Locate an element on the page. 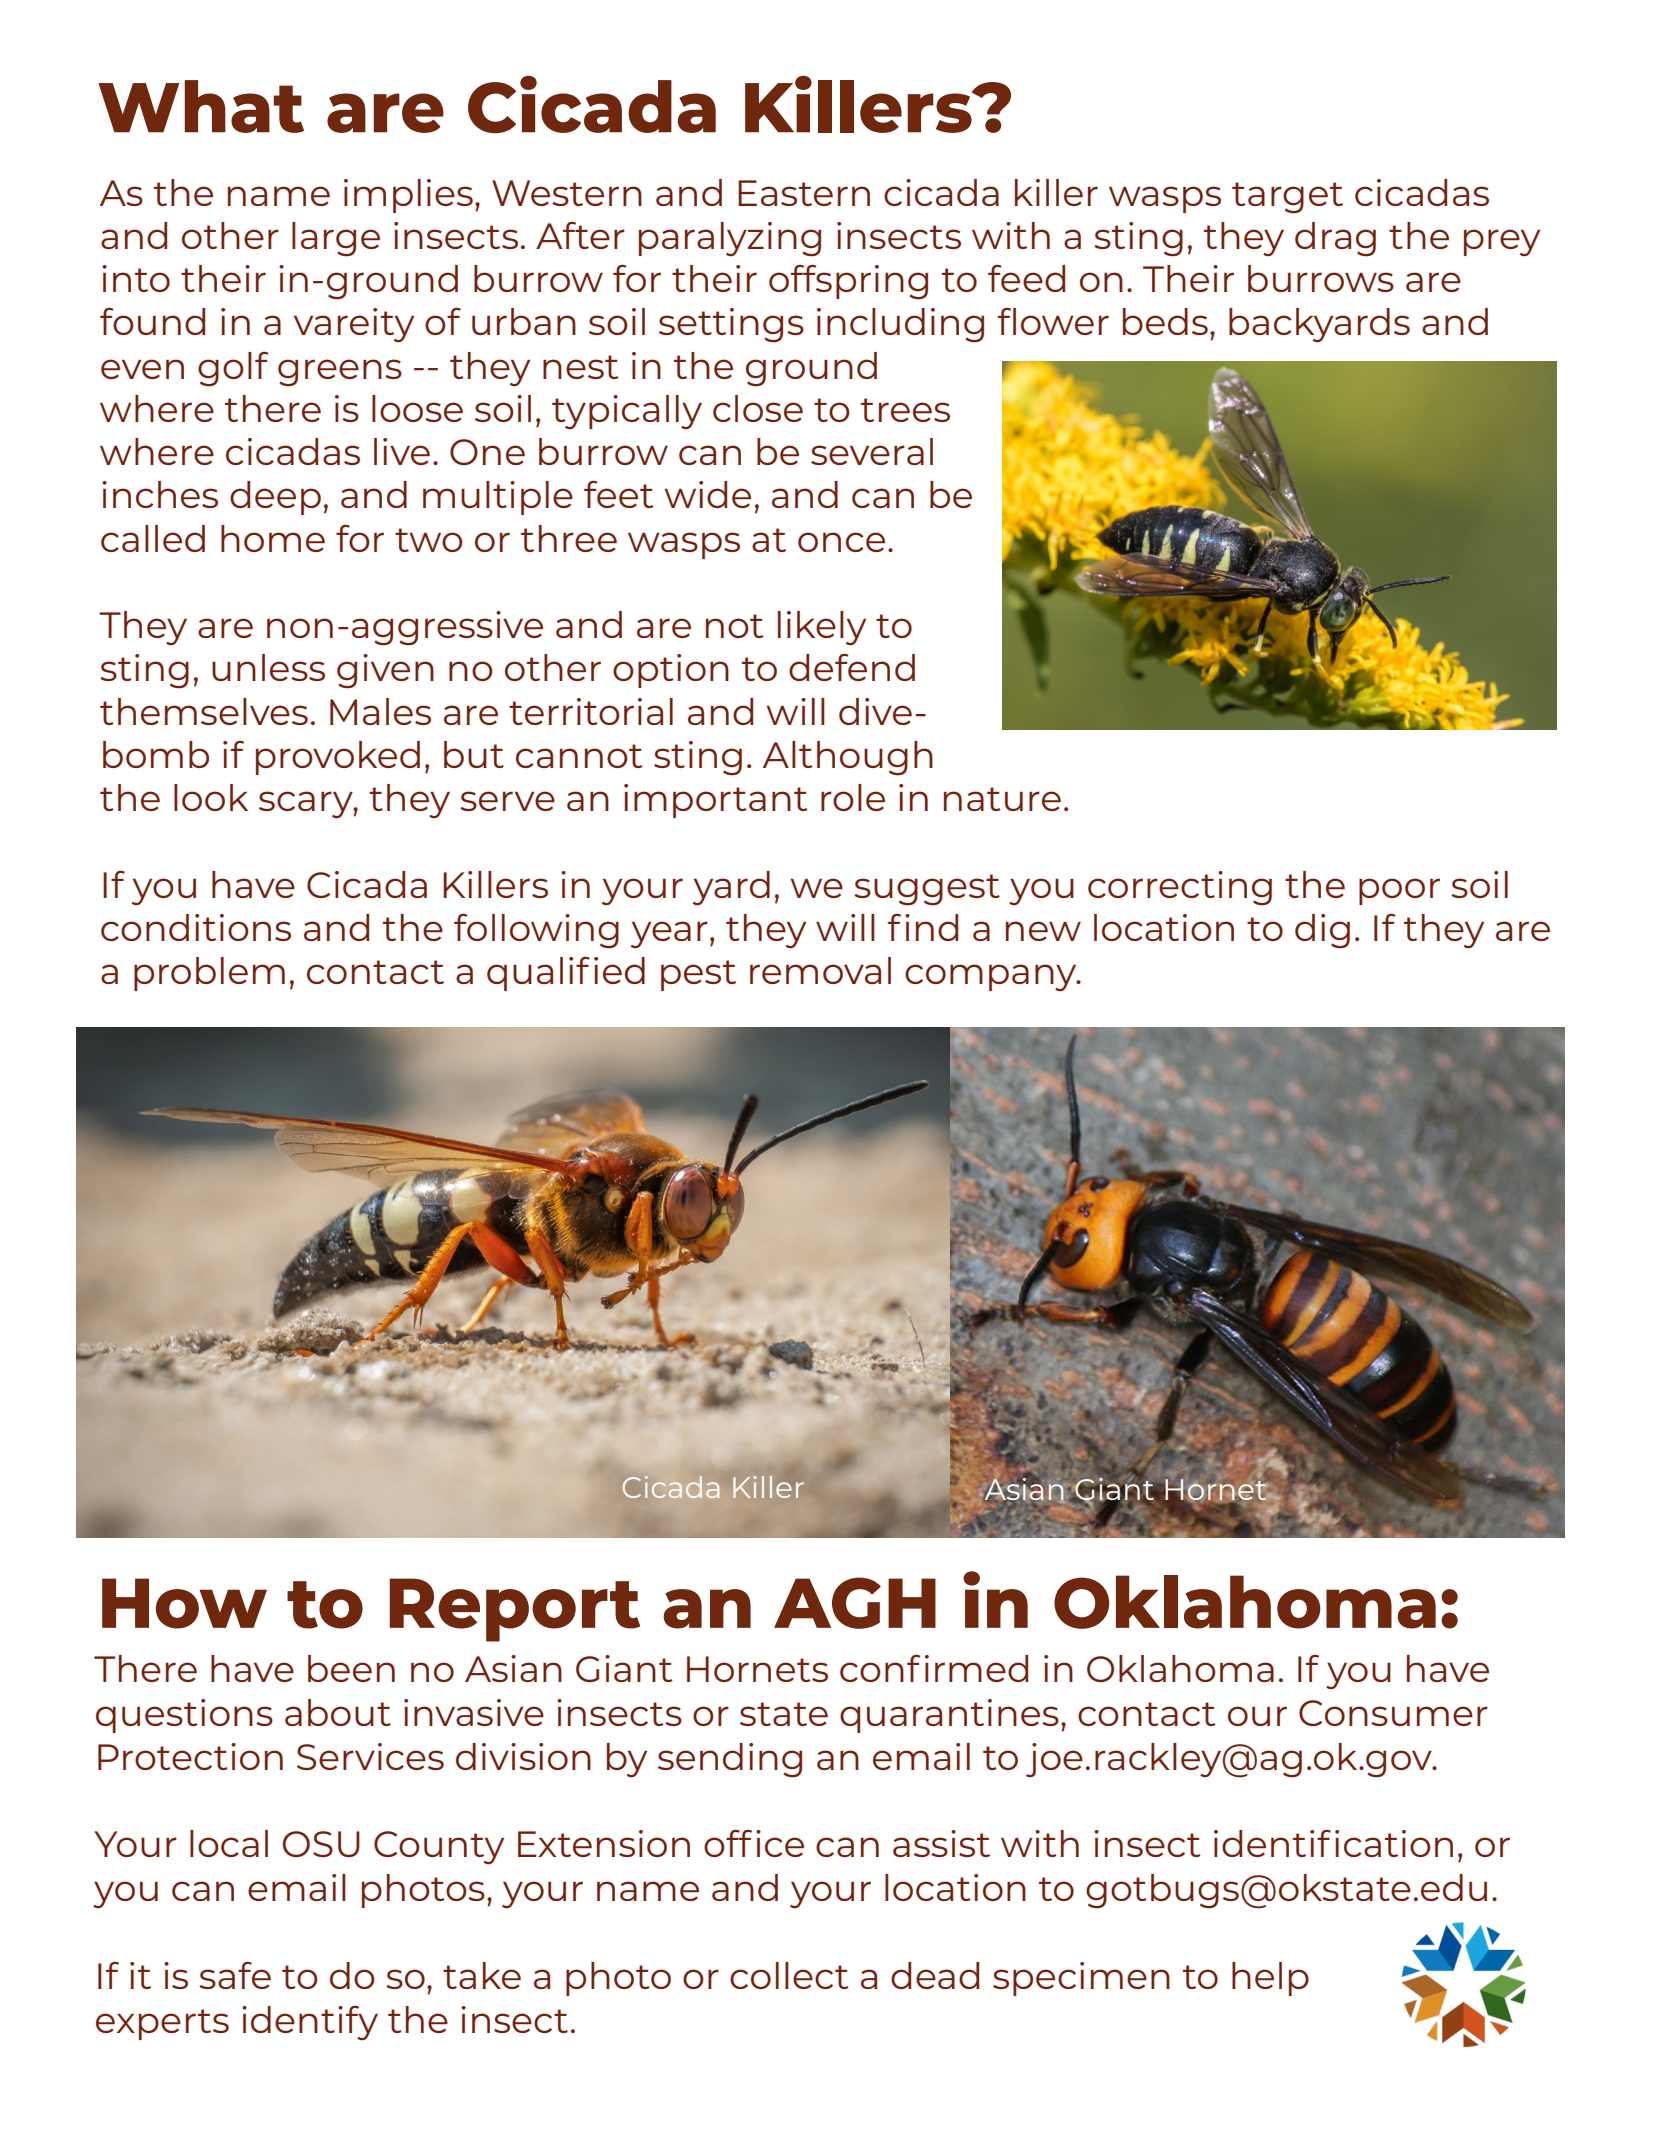 The height and width of the document is (2141, 1654). AGH is located at coordinates (855, 1603).
